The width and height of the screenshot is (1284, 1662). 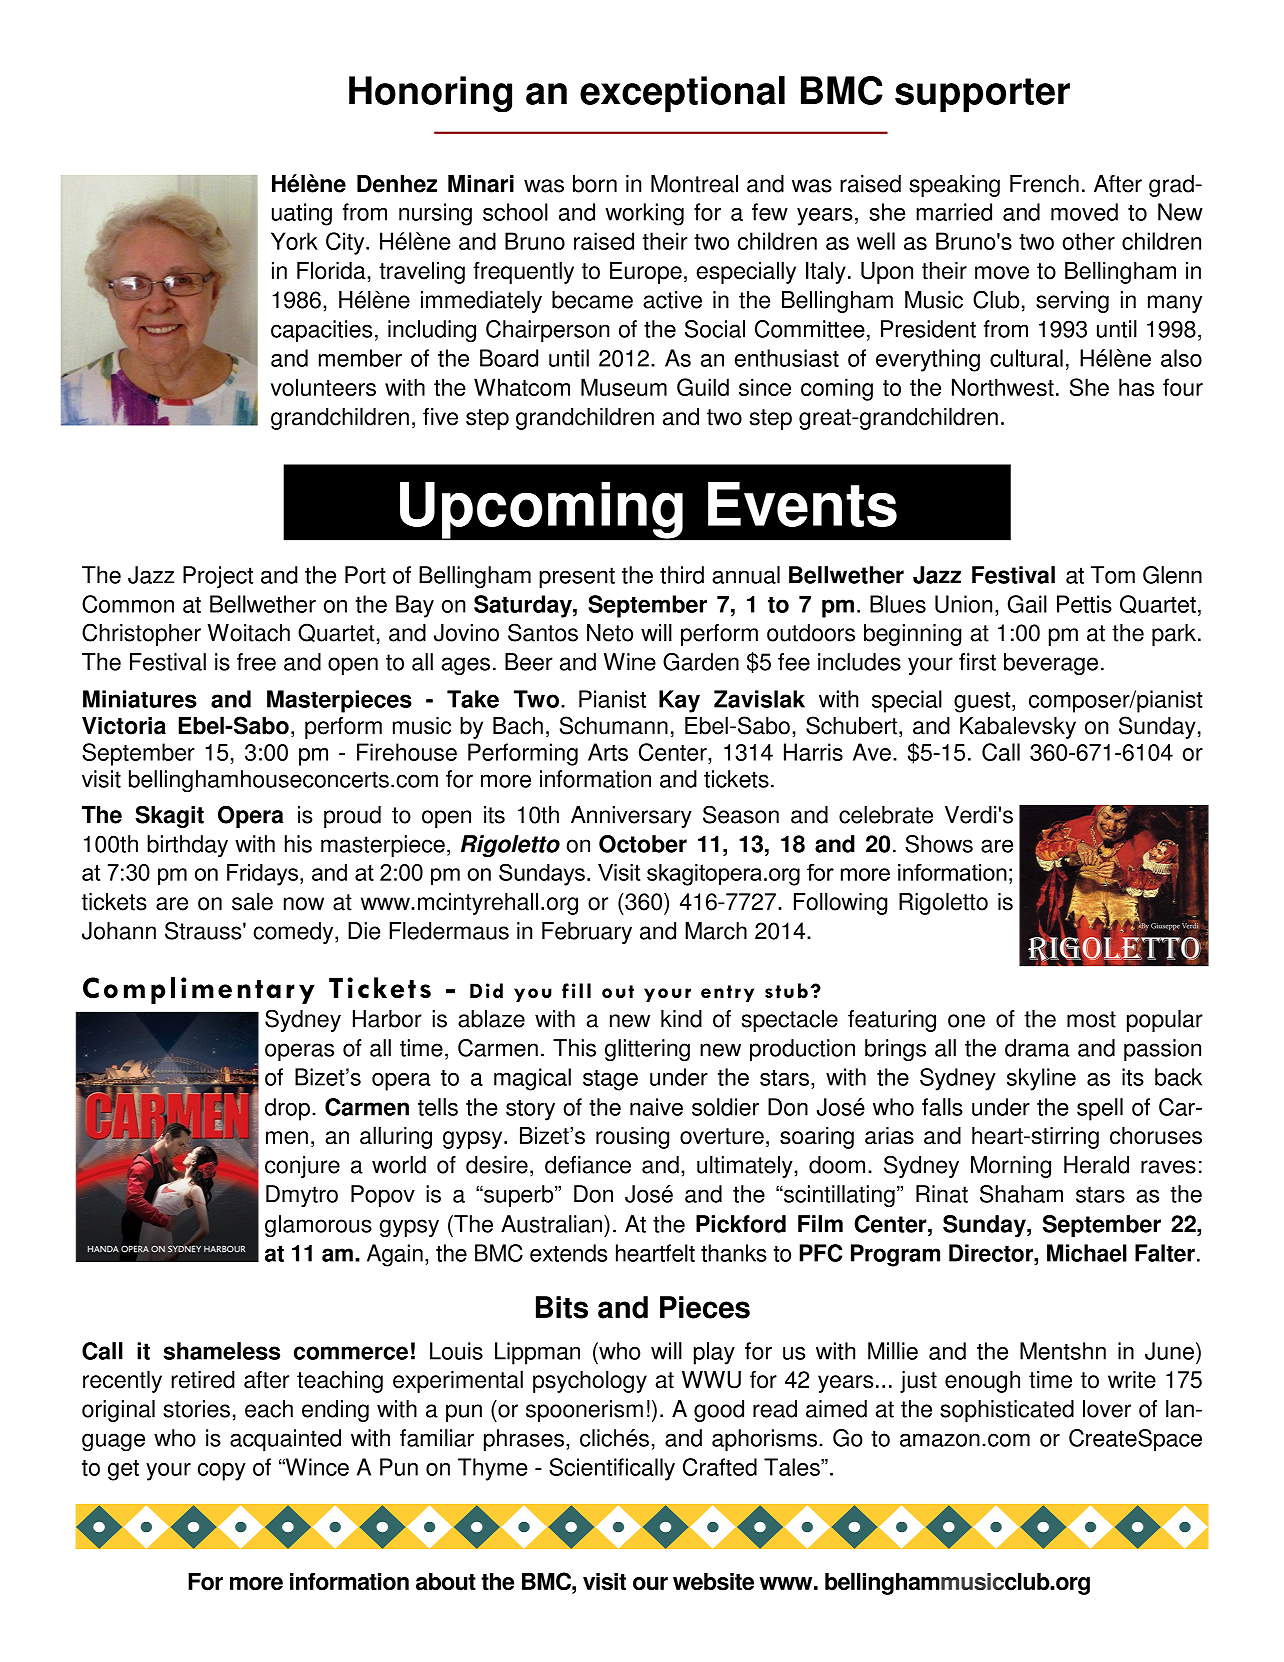 I want to click on exceptional, so click(x=682, y=94).
